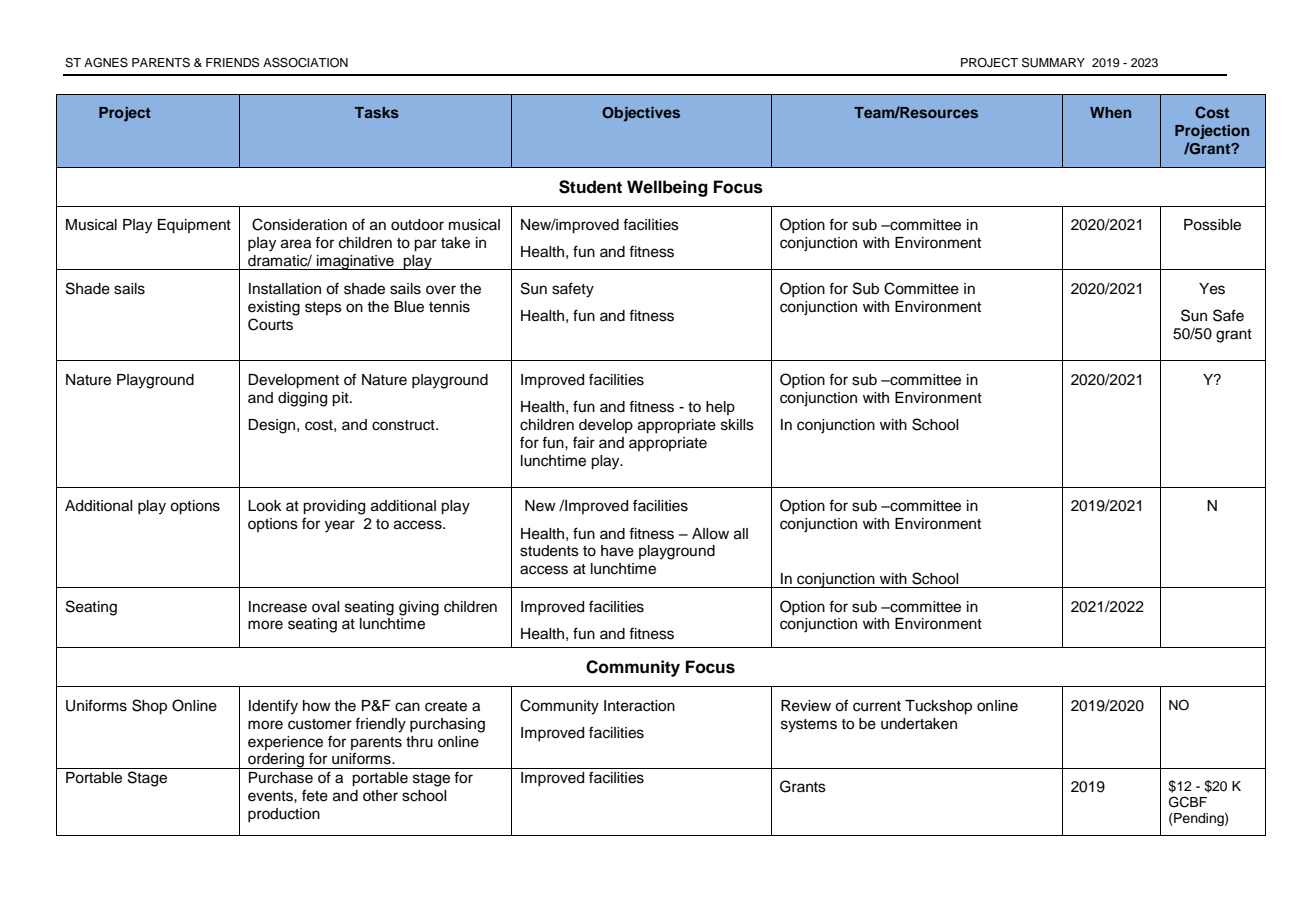  Describe the element at coordinates (232, 63) in the screenshot. I see `FRIENDS` at that location.
